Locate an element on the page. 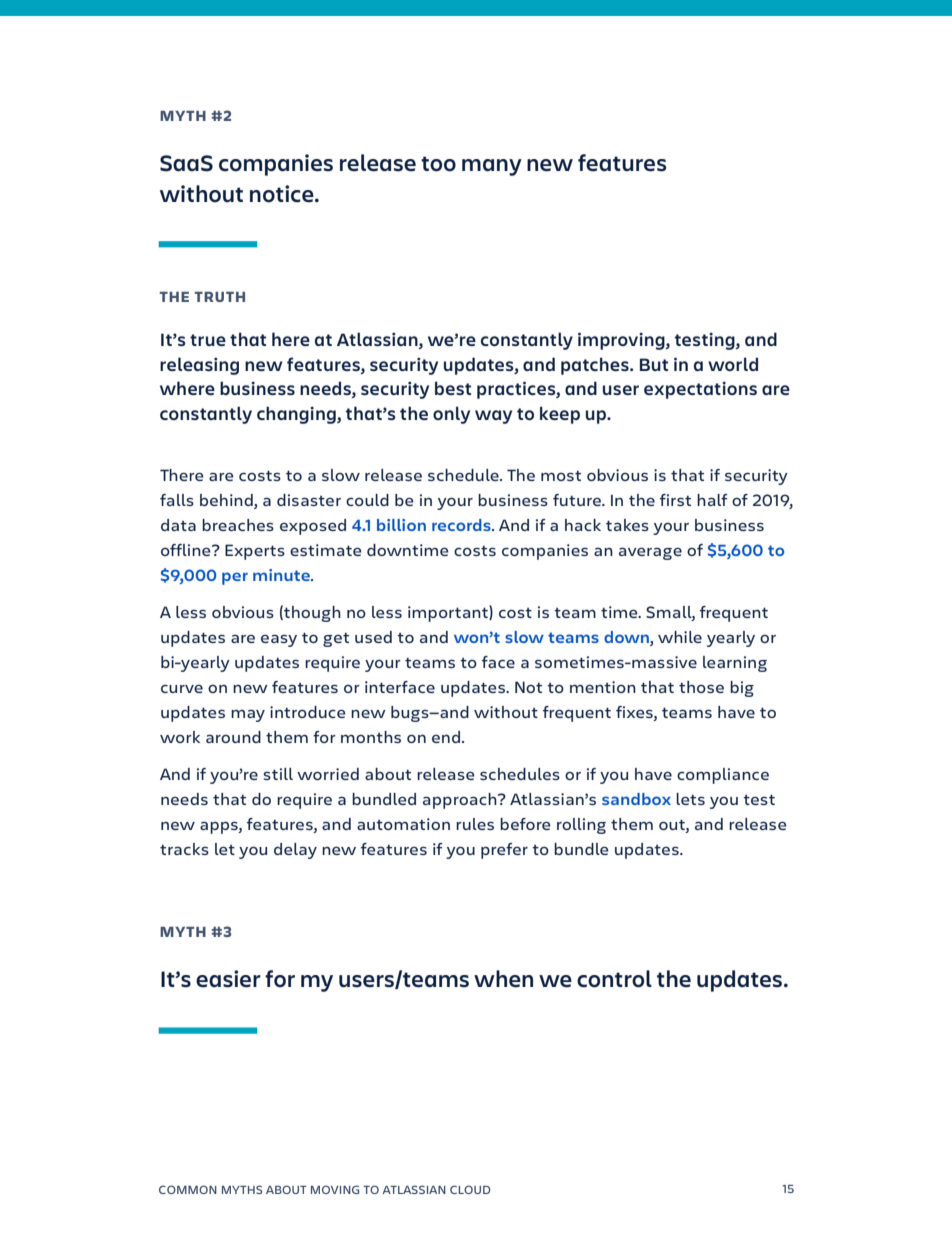  lets is located at coordinates (690, 799).
